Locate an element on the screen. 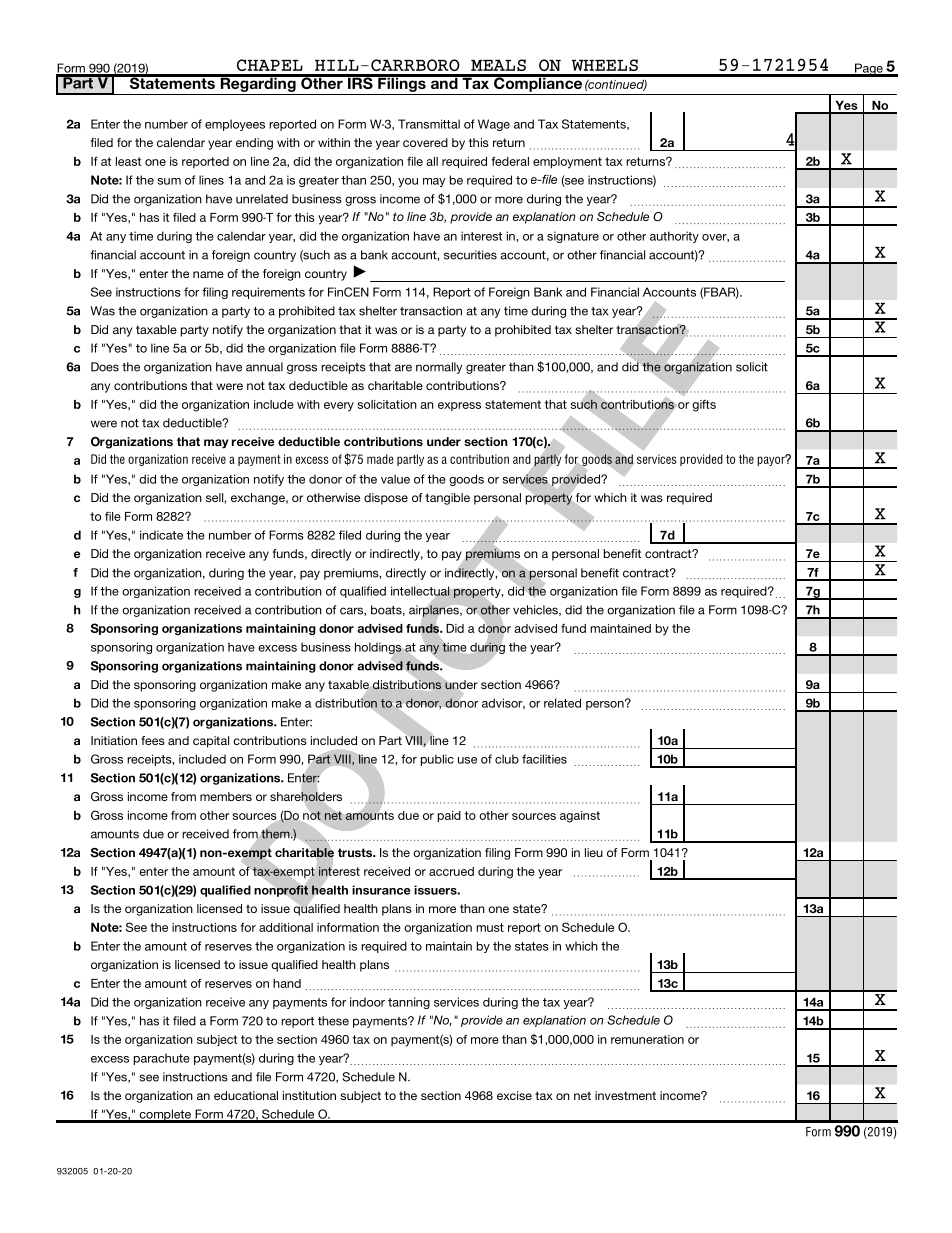 The height and width of the screenshot is (1233, 952). indicate is located at coordinates (161, 535).
